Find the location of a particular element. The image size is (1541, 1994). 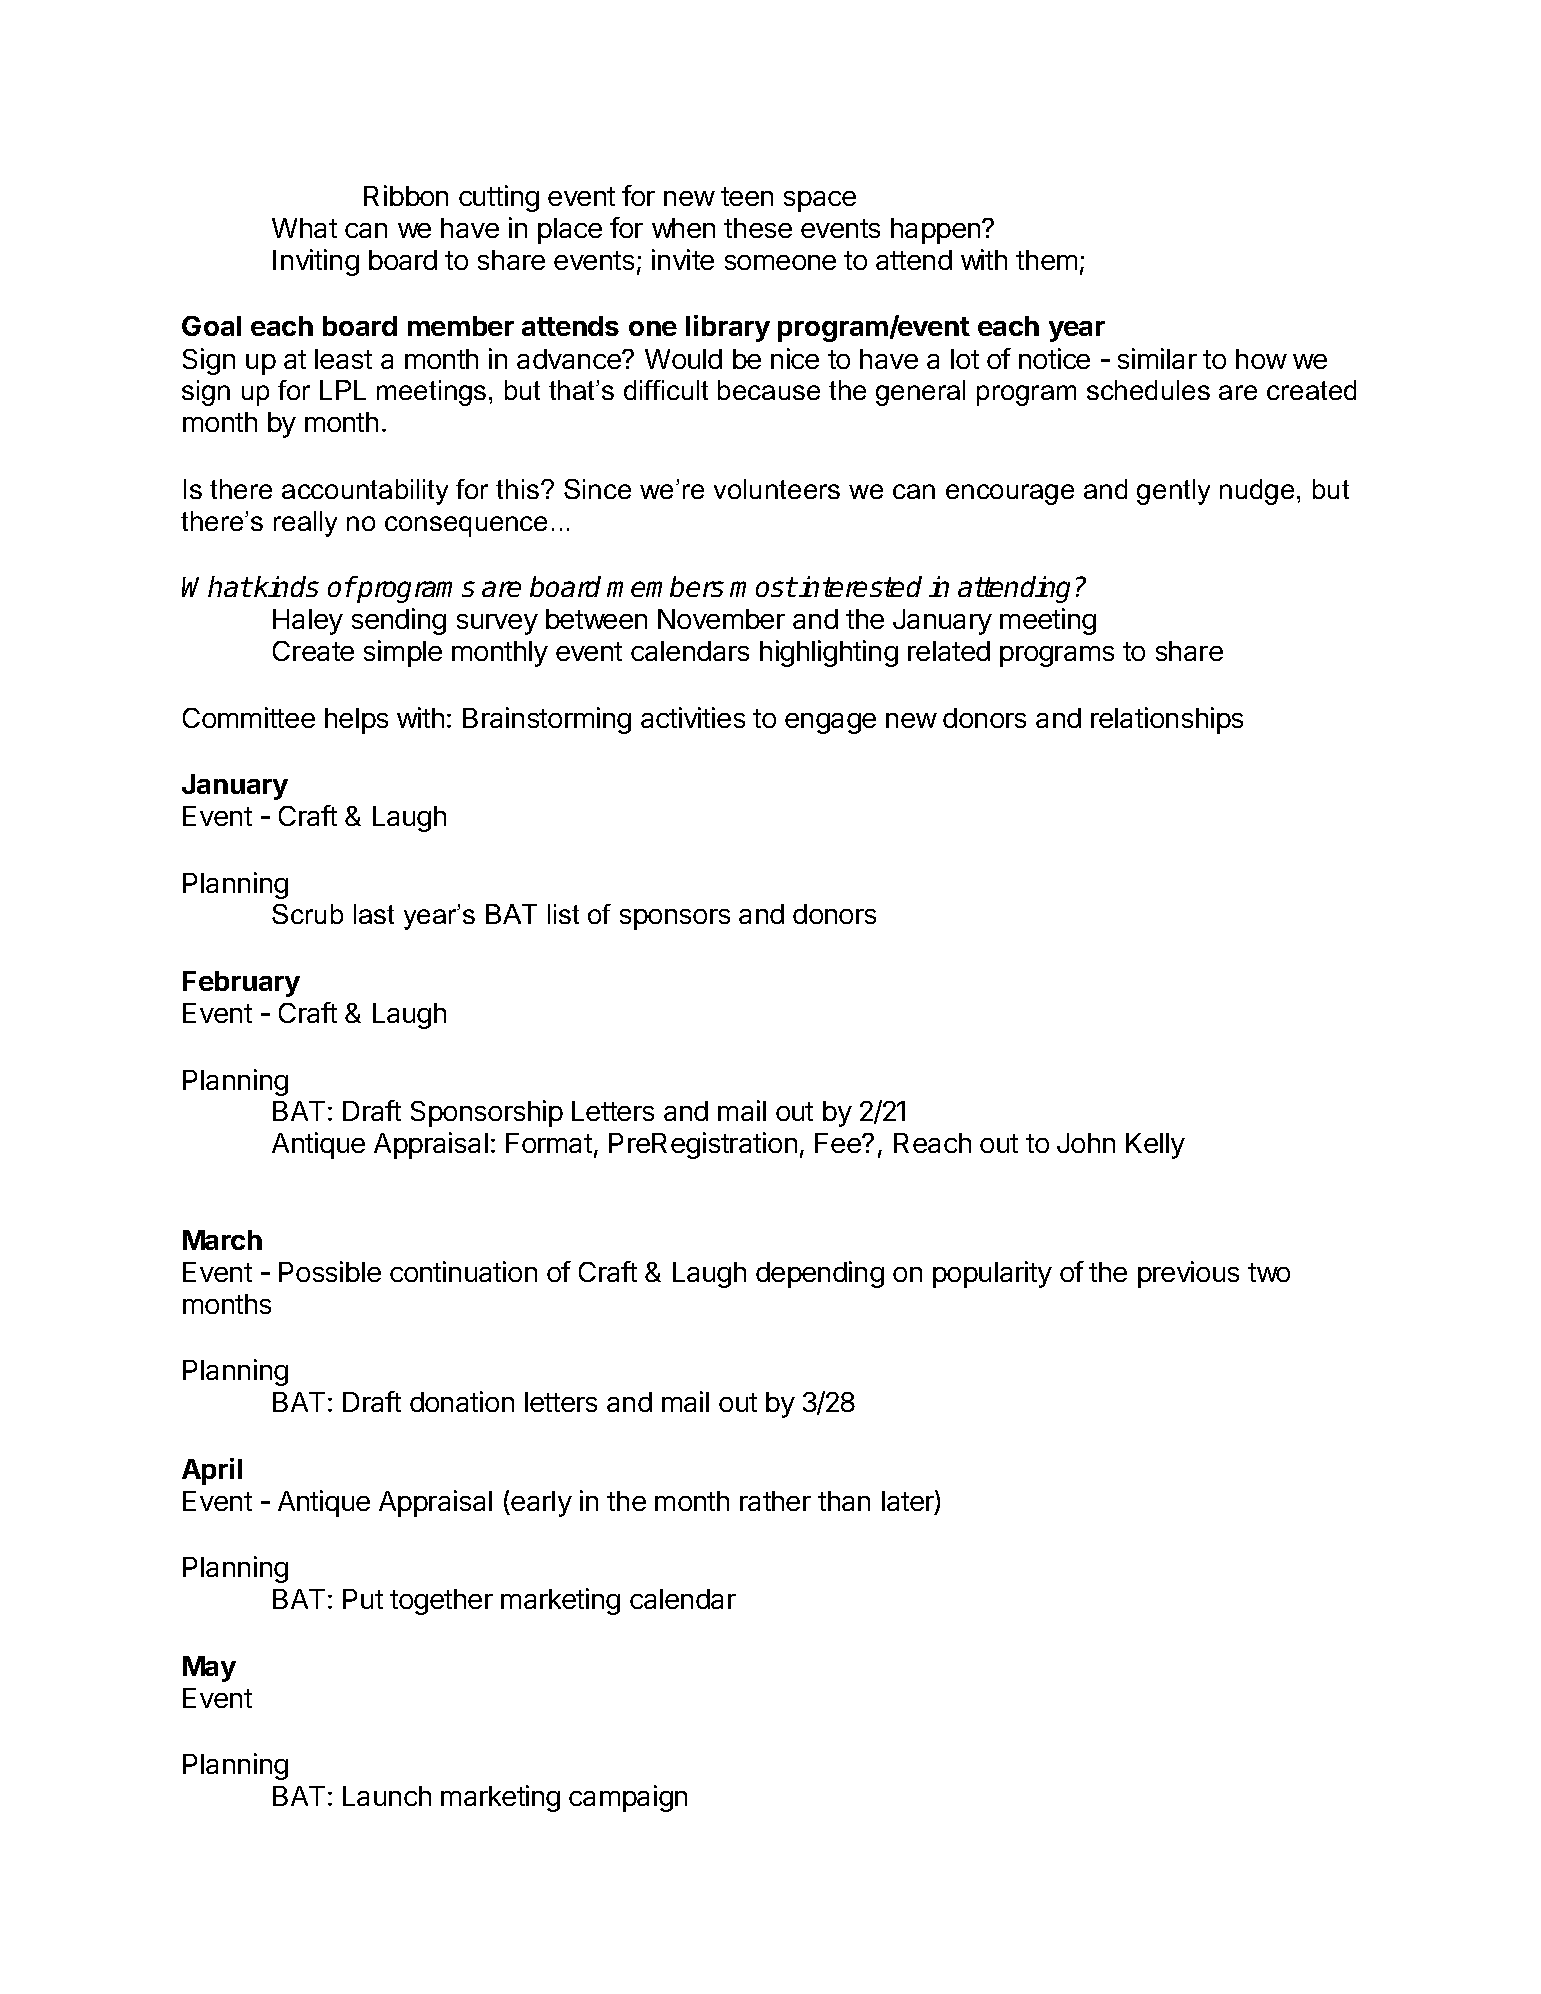

activities is located at coordinates (693, 717).
